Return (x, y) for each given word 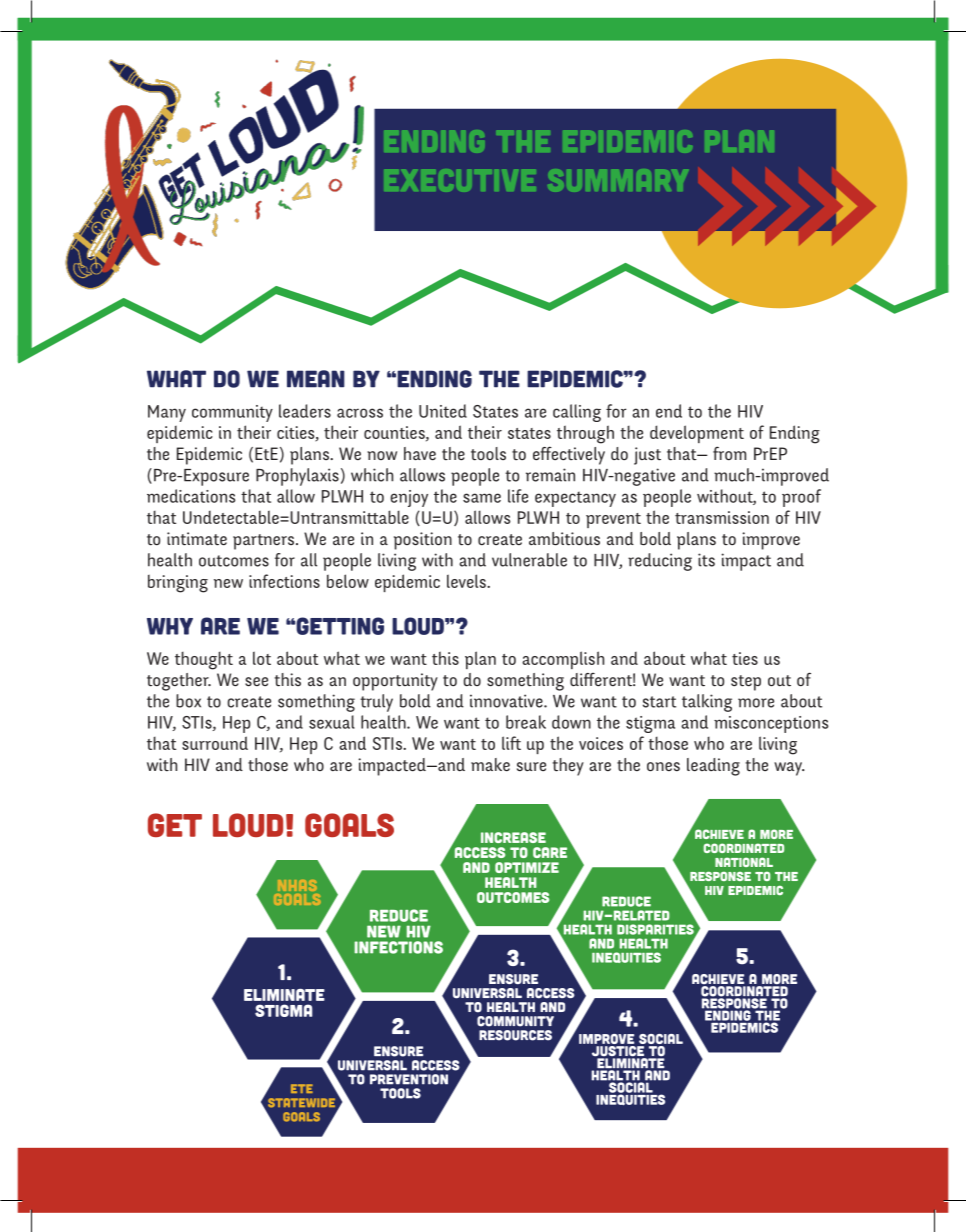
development (697, 434)
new (228, 583)
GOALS (349, 825)
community (232, 413)
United (443, 411)
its (706, 560)
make (490, 765)
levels (467, 581)
